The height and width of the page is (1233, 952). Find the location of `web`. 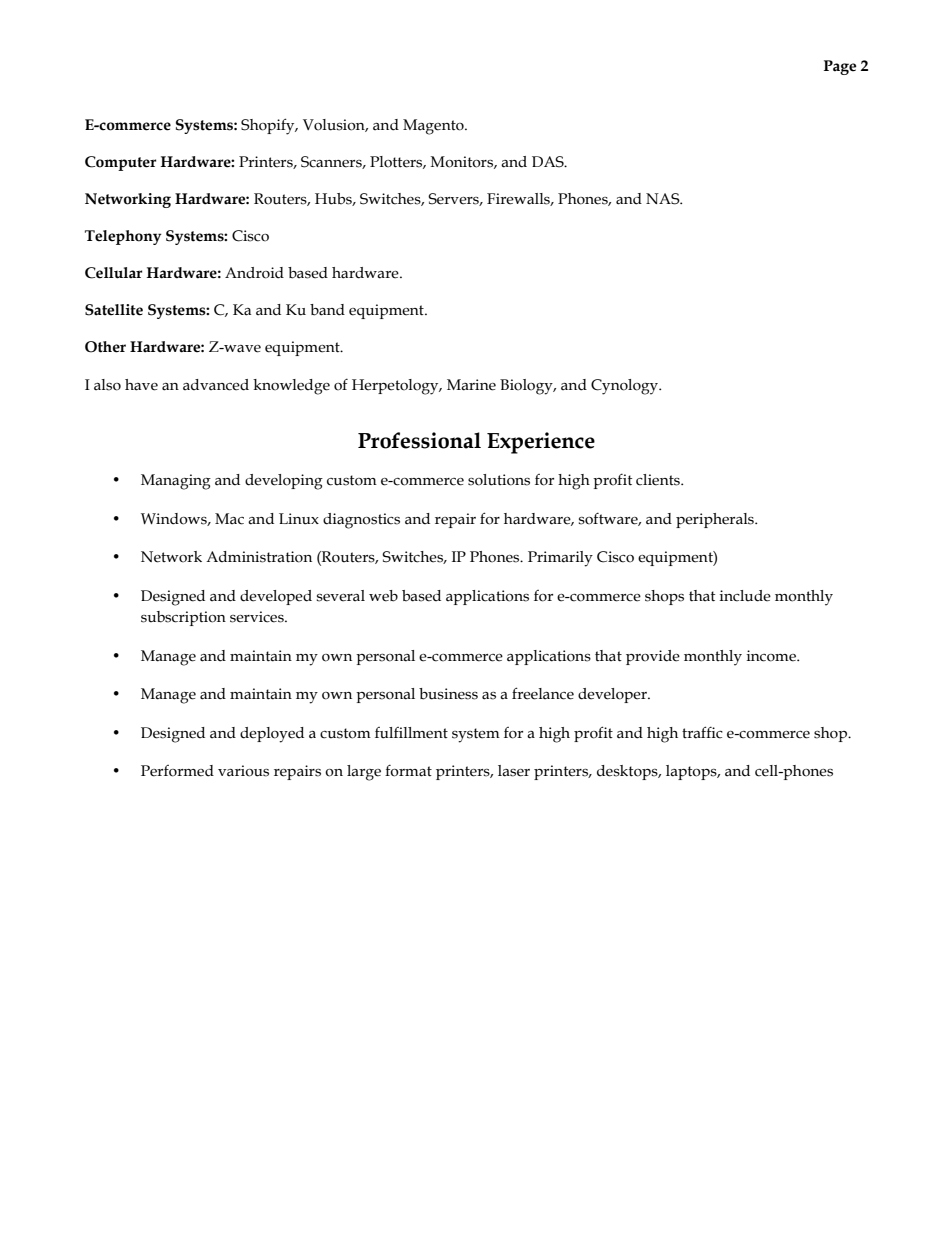

web is located at coordinates (383, 596).
